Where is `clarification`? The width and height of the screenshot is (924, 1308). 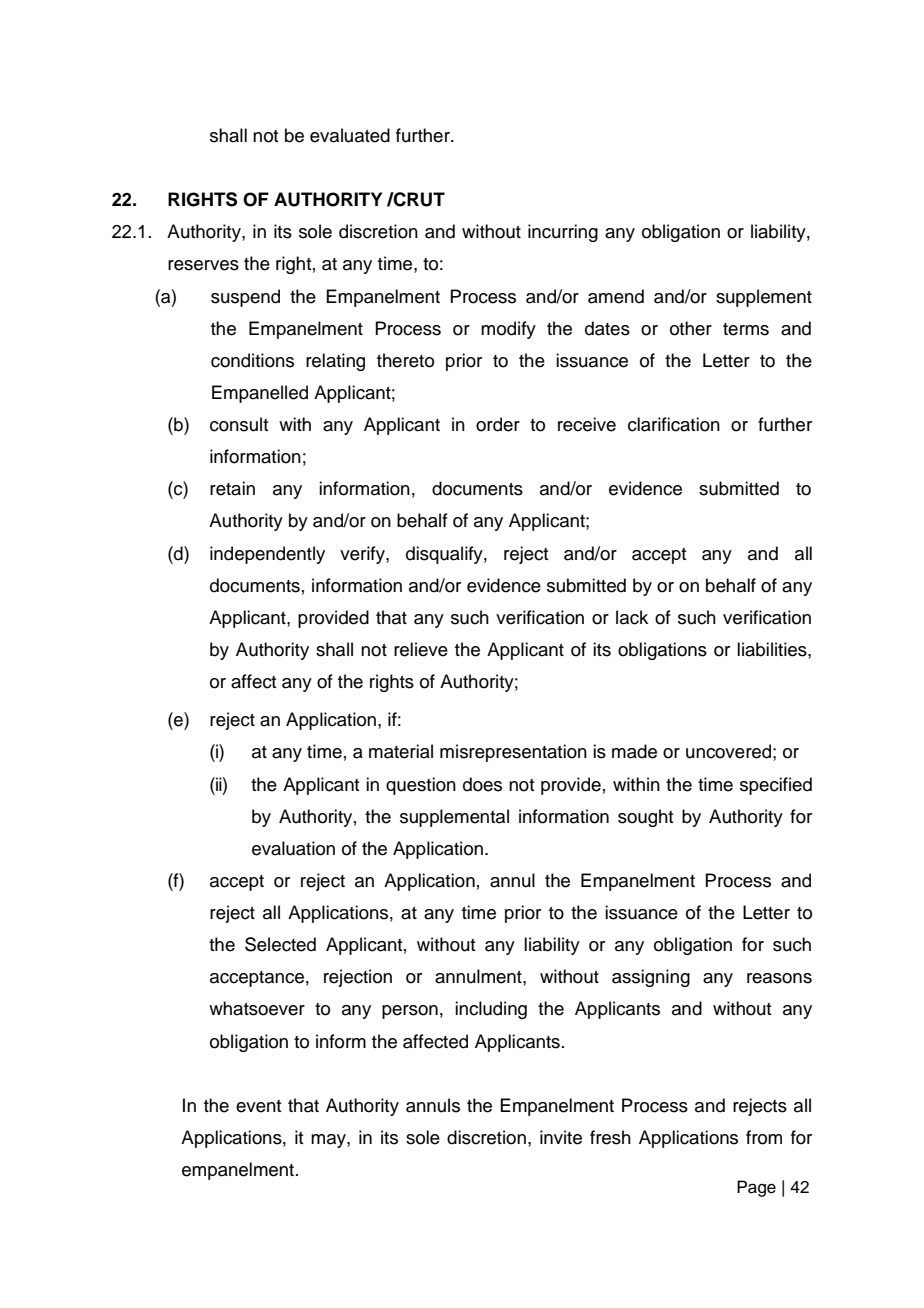 clarification is located at coordinates (674, 424).
